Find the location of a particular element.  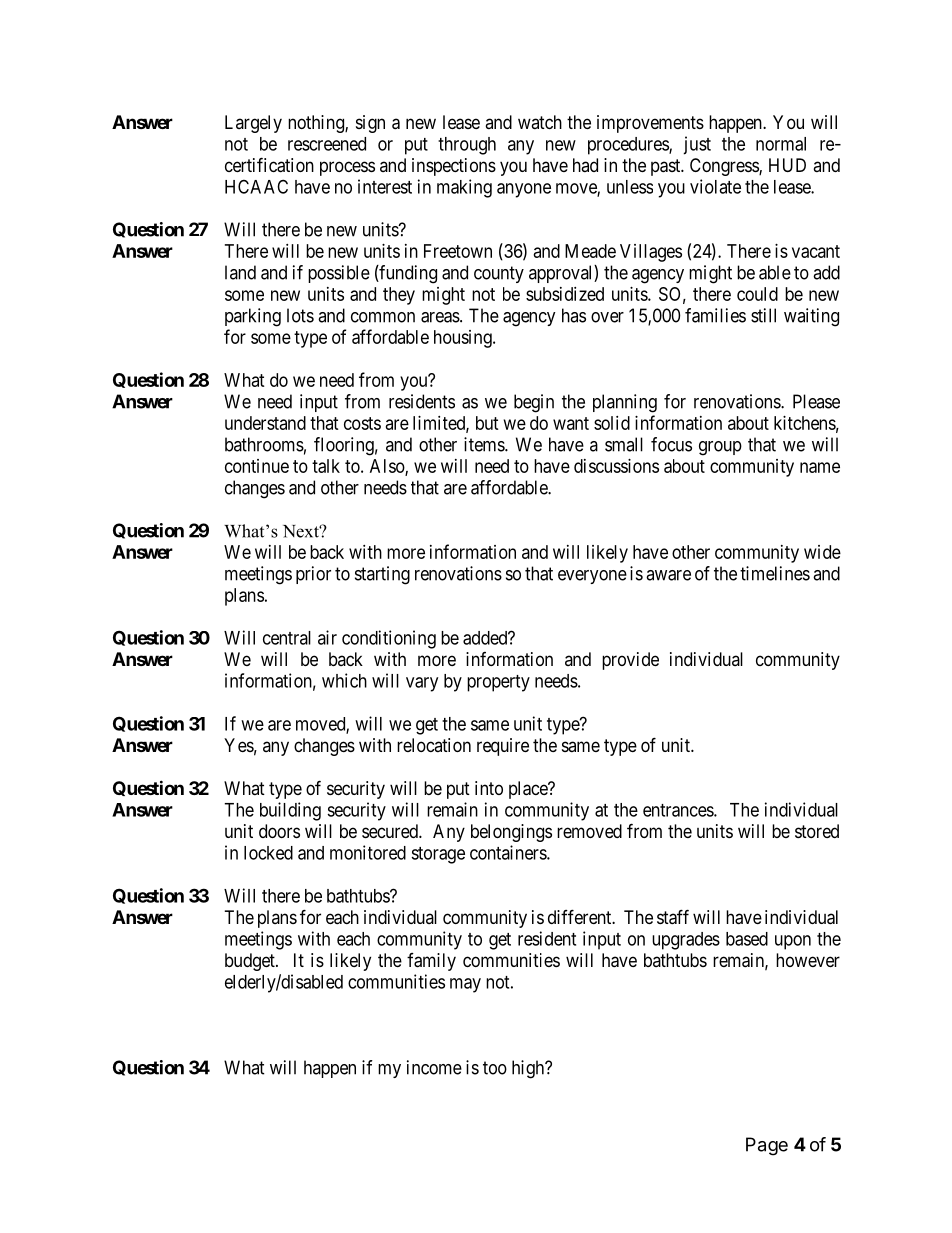

watch is located at coordinates (540, 122).
